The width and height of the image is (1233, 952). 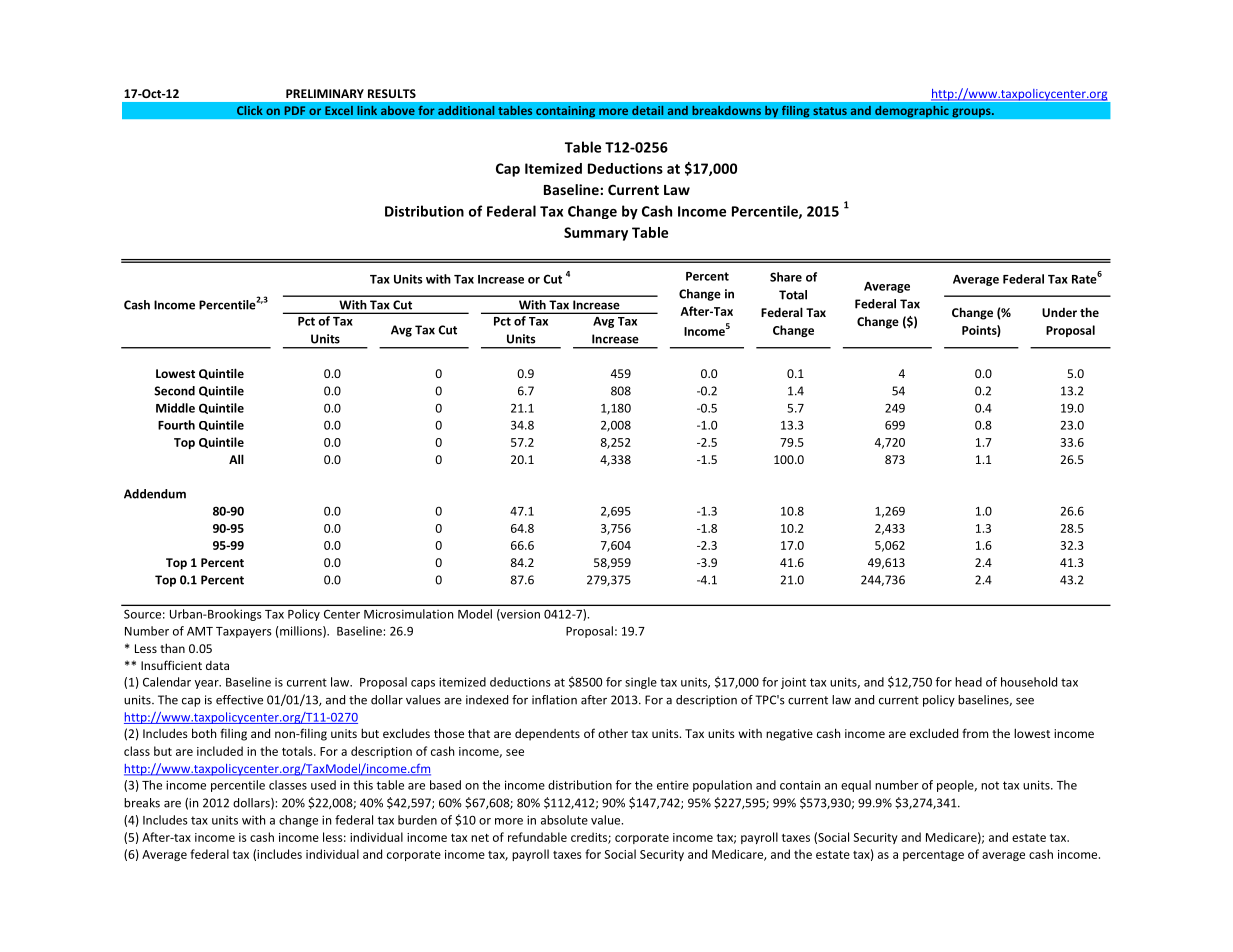 What do you see at coordinates (244, 632) in the image?
I see `Taxpayers` at bounding box center [244, 632].
